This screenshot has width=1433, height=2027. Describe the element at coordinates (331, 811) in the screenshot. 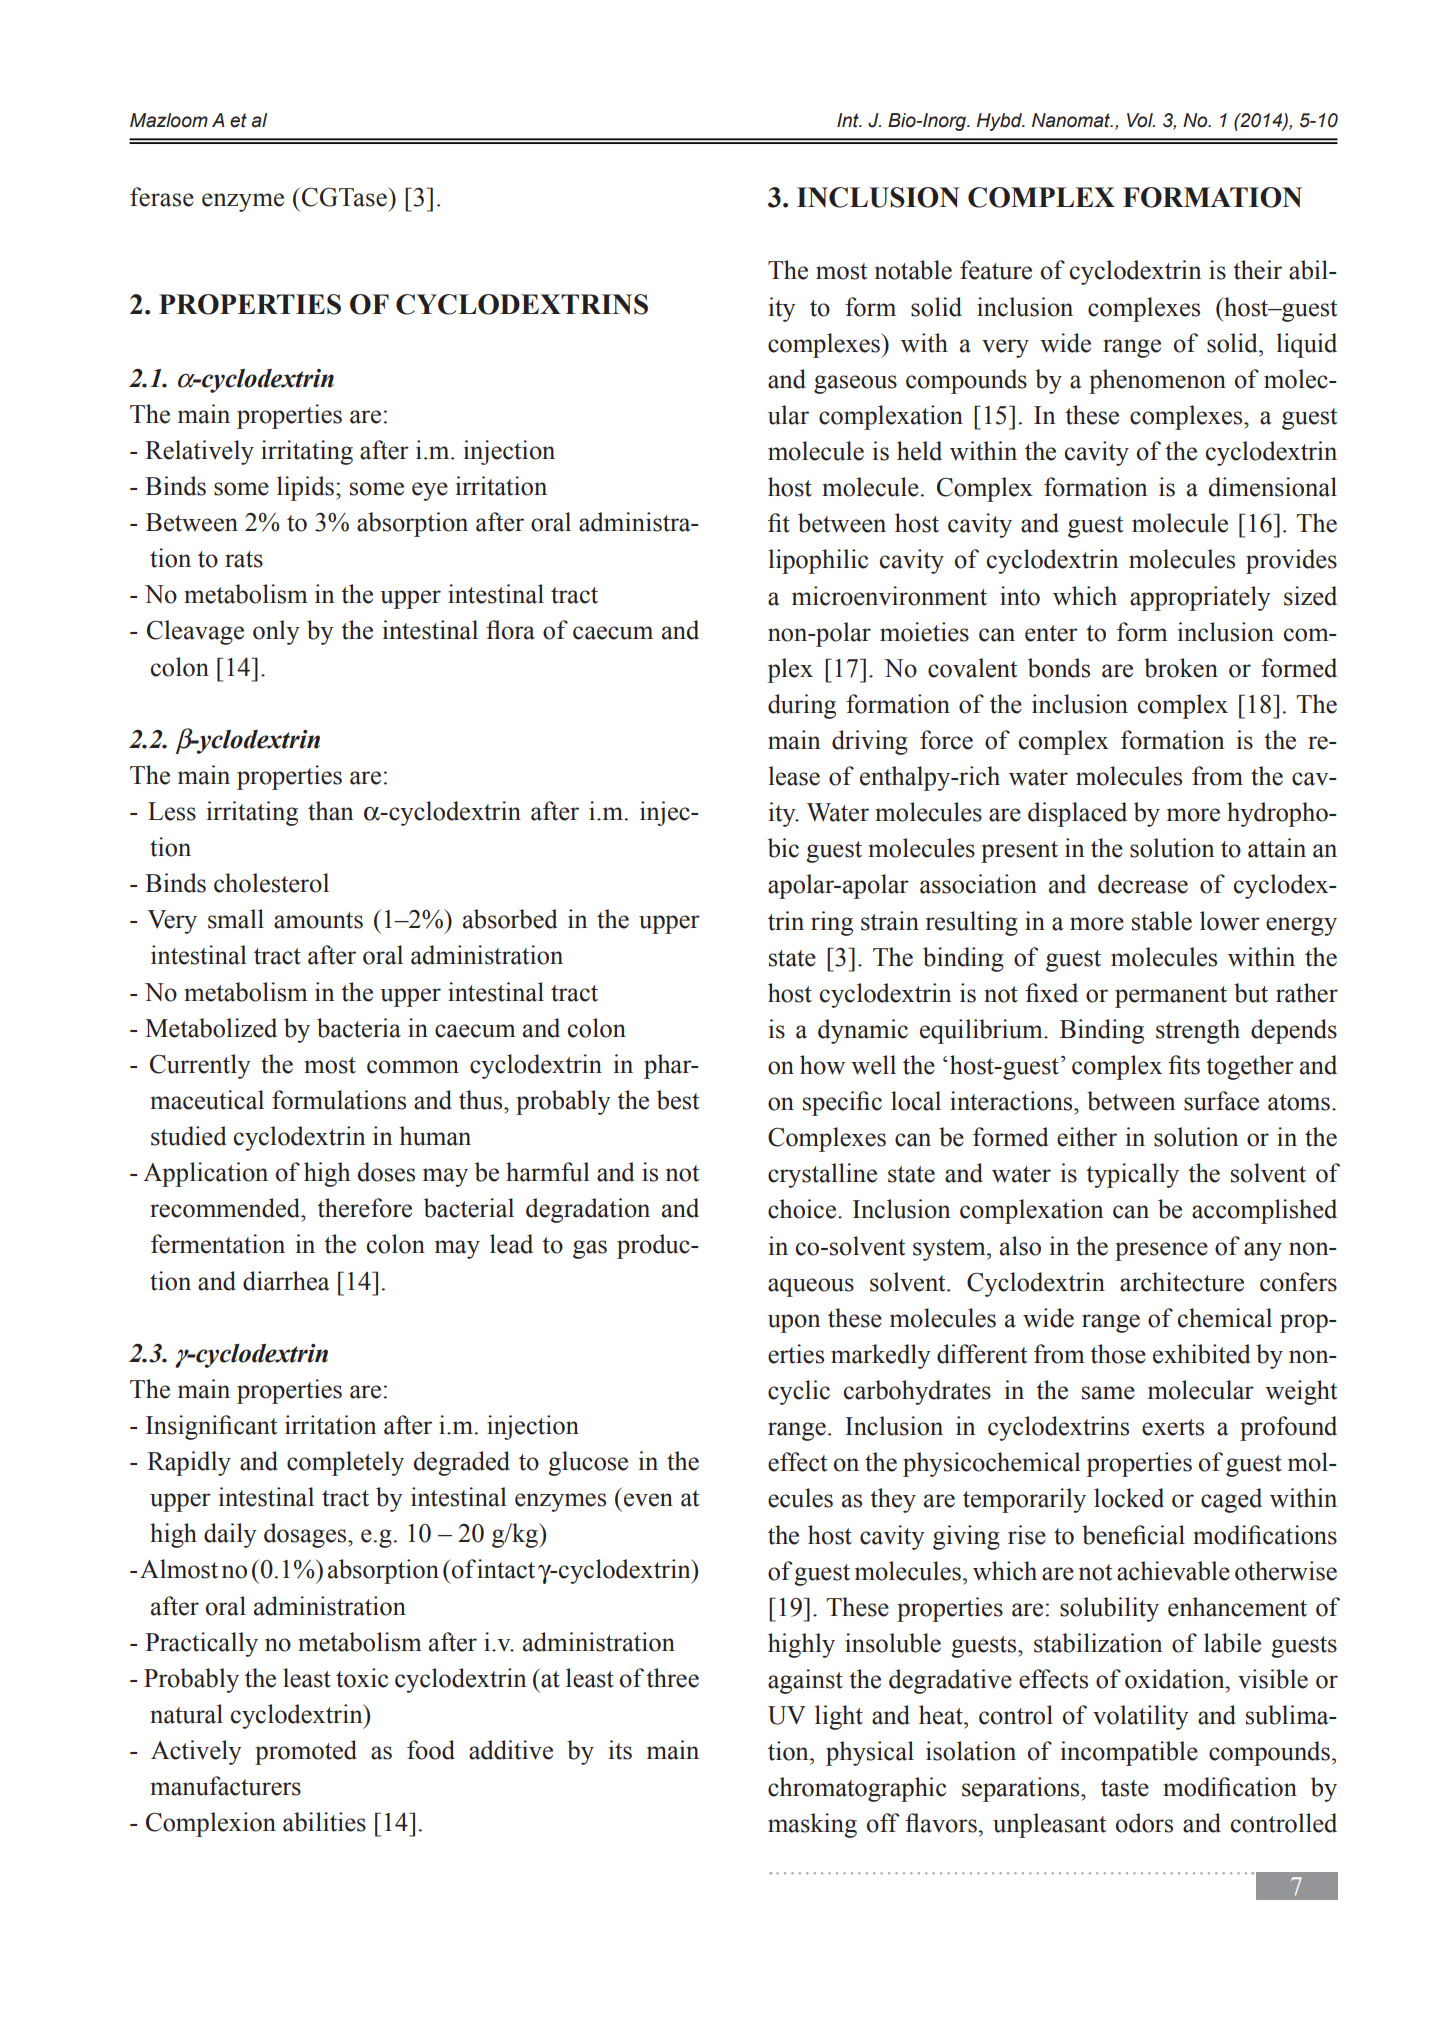

I see `than` at that location.
